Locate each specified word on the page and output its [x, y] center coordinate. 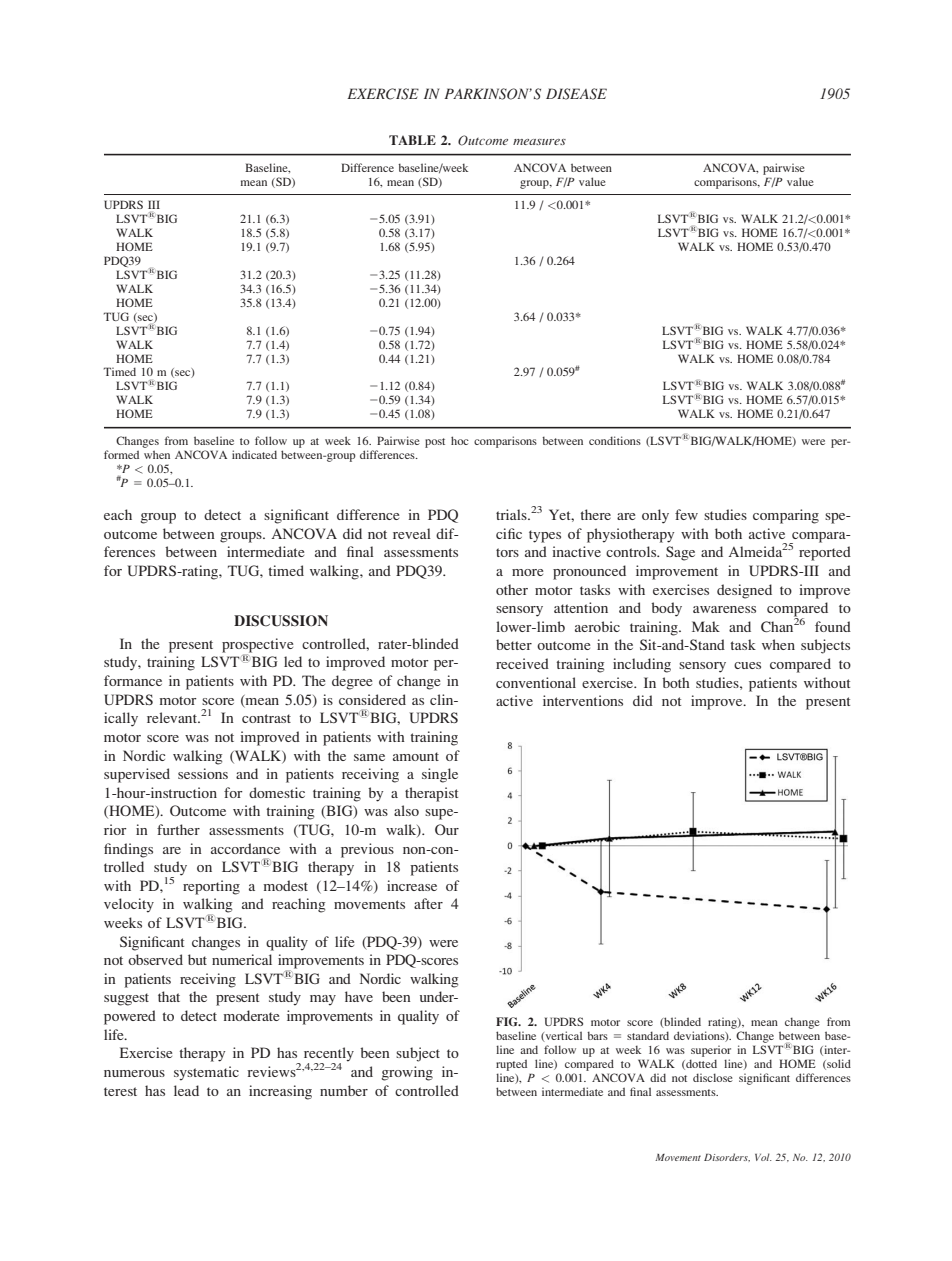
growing [407, 1073]
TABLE [412, 140]
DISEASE [576, 94]
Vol [763, 1157]
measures [539, 142]
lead [186, 1090]
